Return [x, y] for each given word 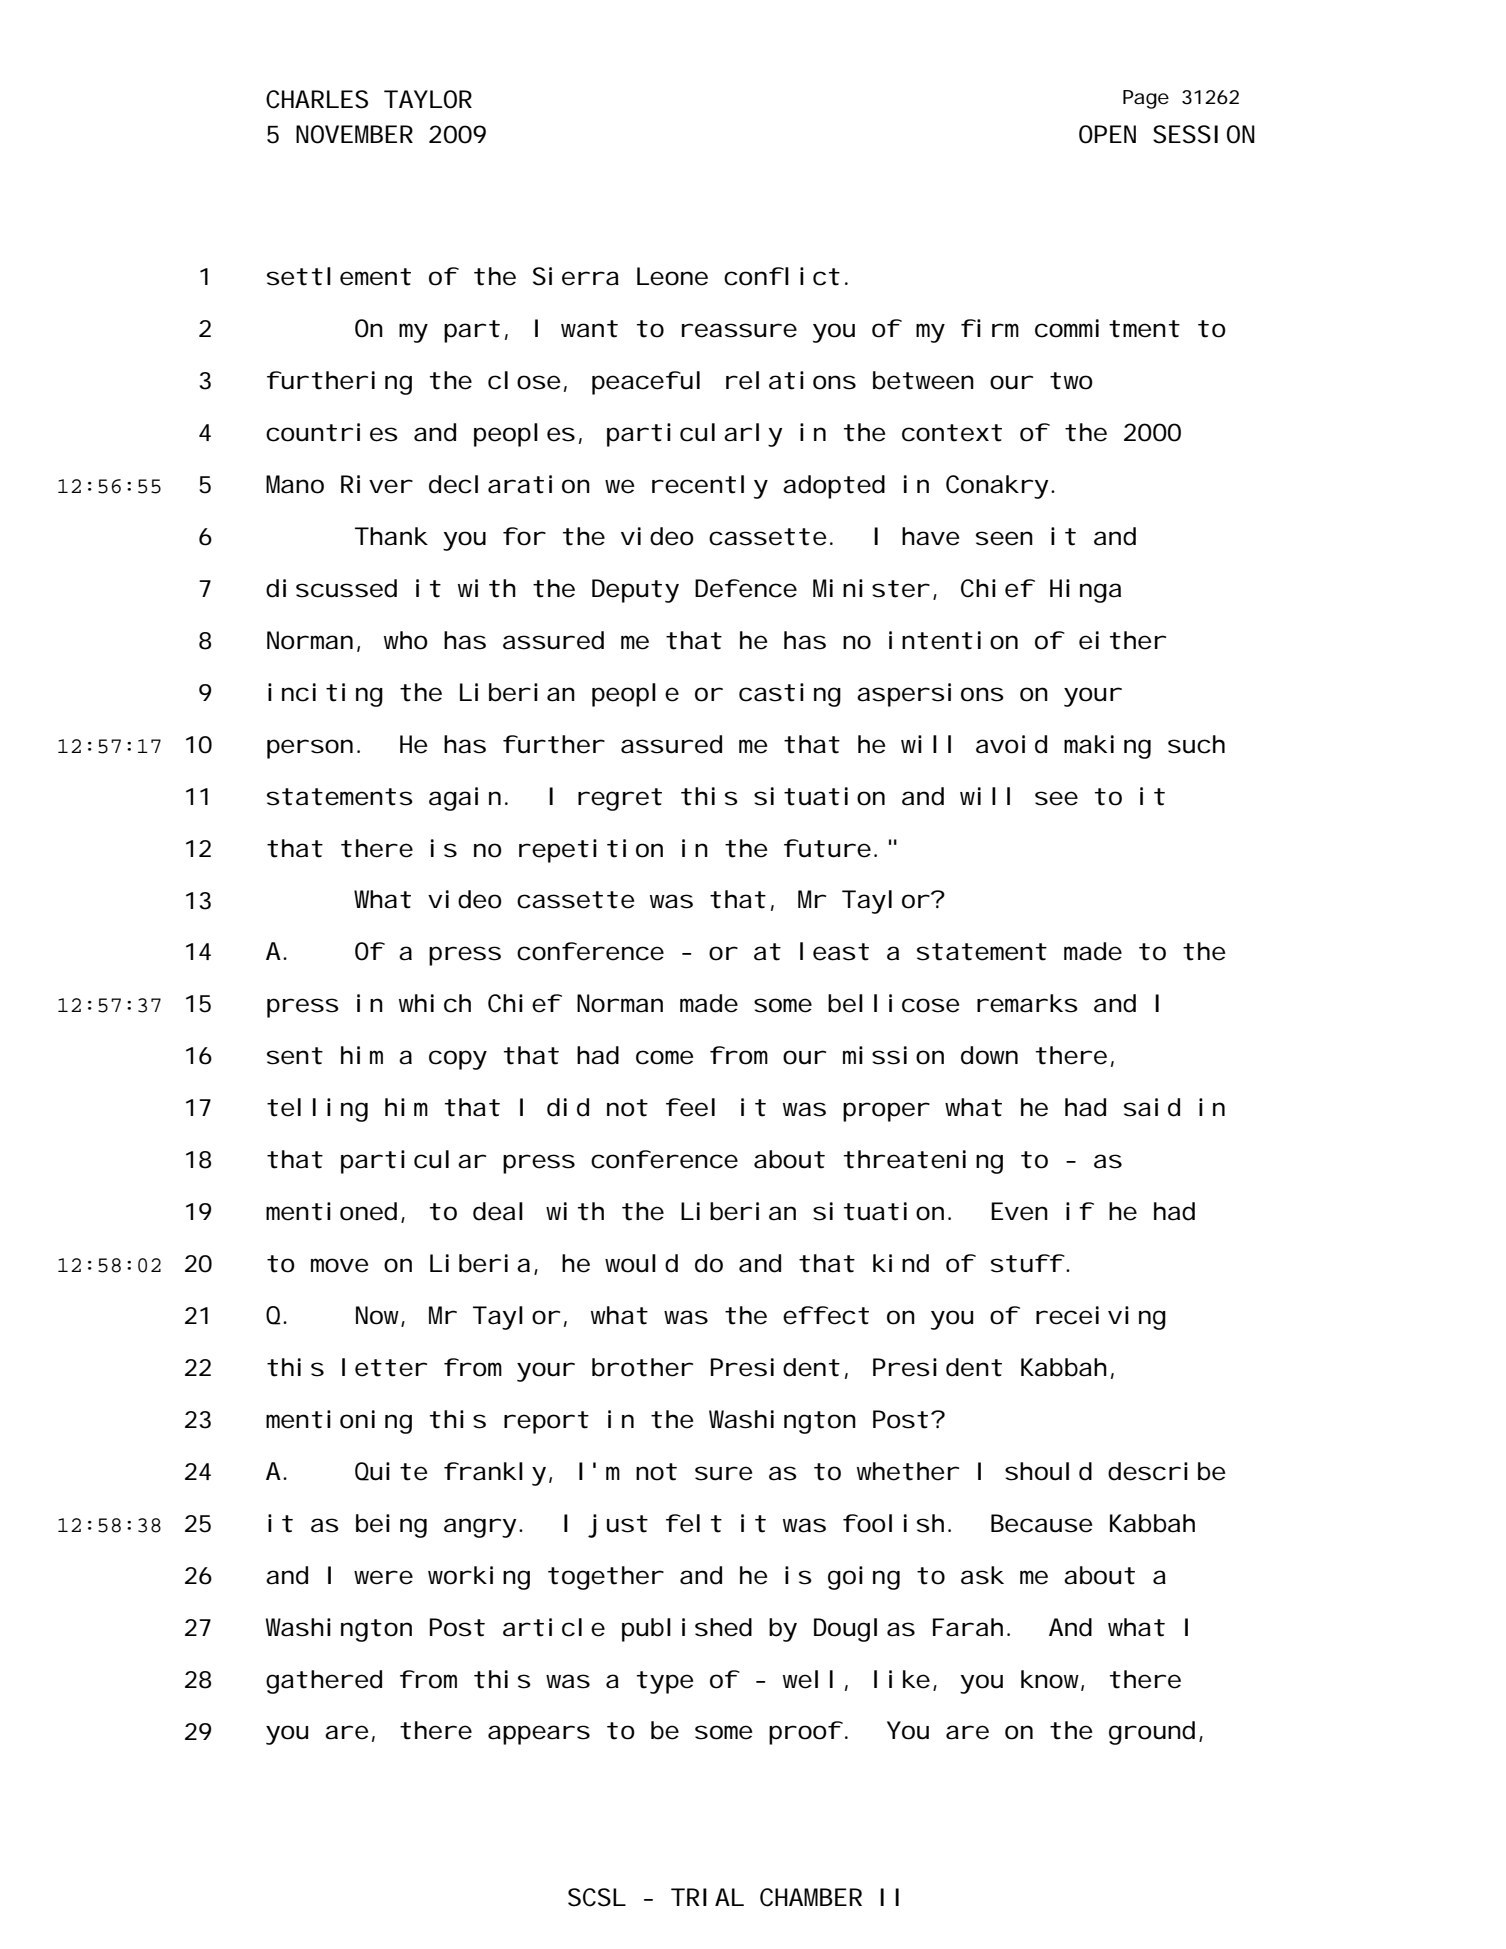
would [641, 1263]
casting [790, 695]
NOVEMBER [354, 134]
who [406, 640]
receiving [1101, 1318]
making [1107, 747]
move [339, 1265]
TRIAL [707, 1897]
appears [539, 1735]
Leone [672, 276]
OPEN [1107, 134]
